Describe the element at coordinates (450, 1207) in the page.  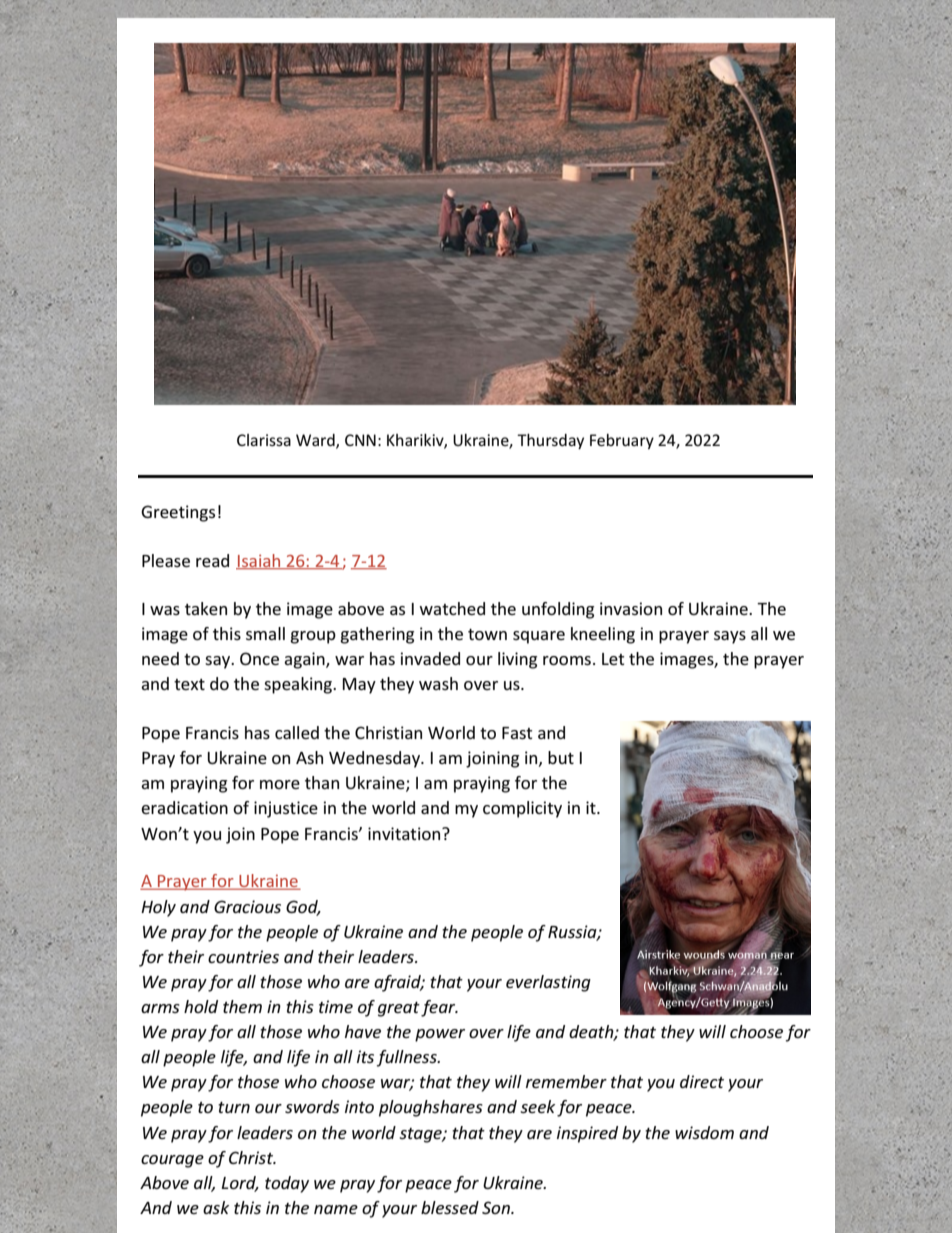
I see `blessed` at that location.
